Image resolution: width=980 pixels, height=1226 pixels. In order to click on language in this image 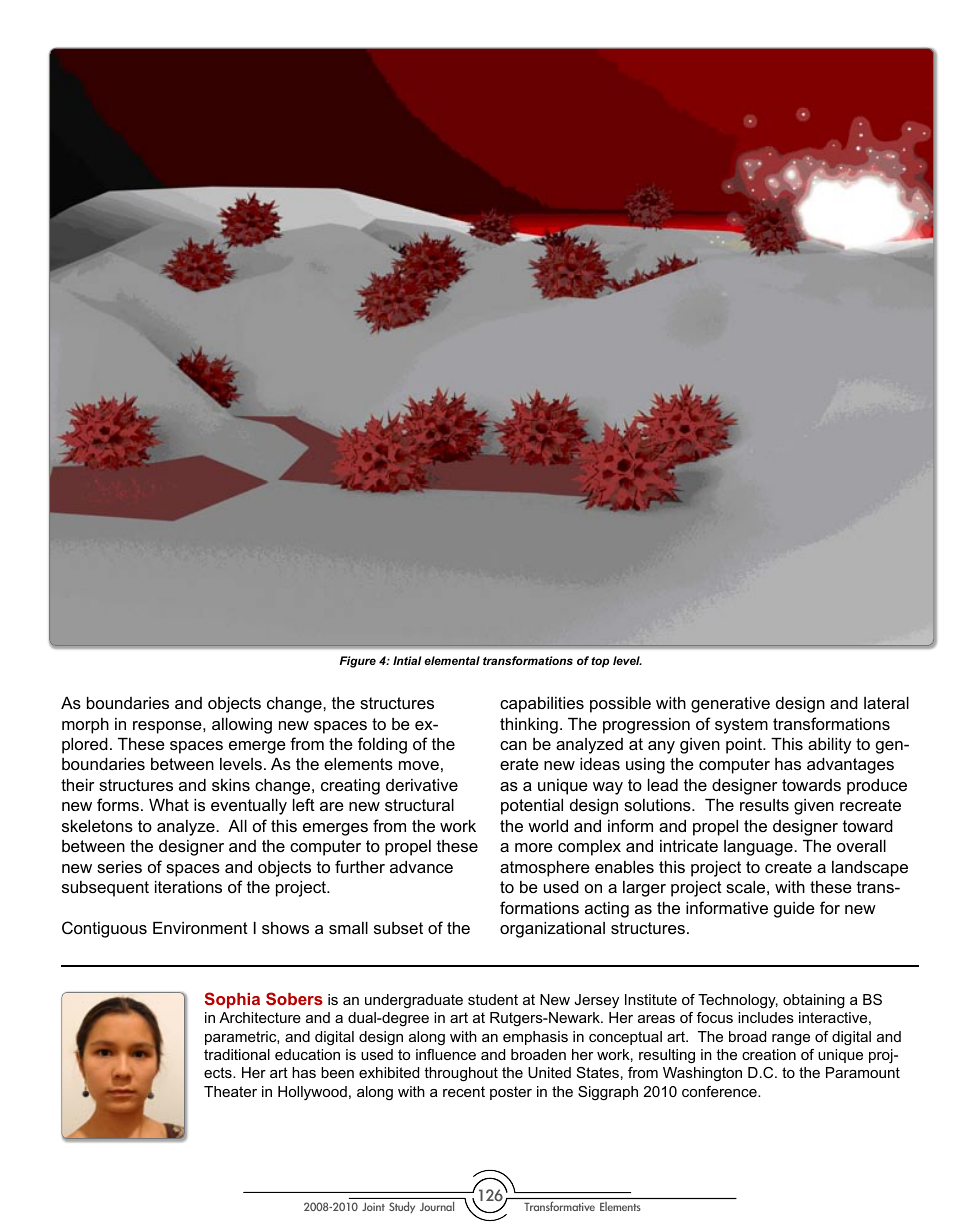, I will do `click(759, 848)`.
